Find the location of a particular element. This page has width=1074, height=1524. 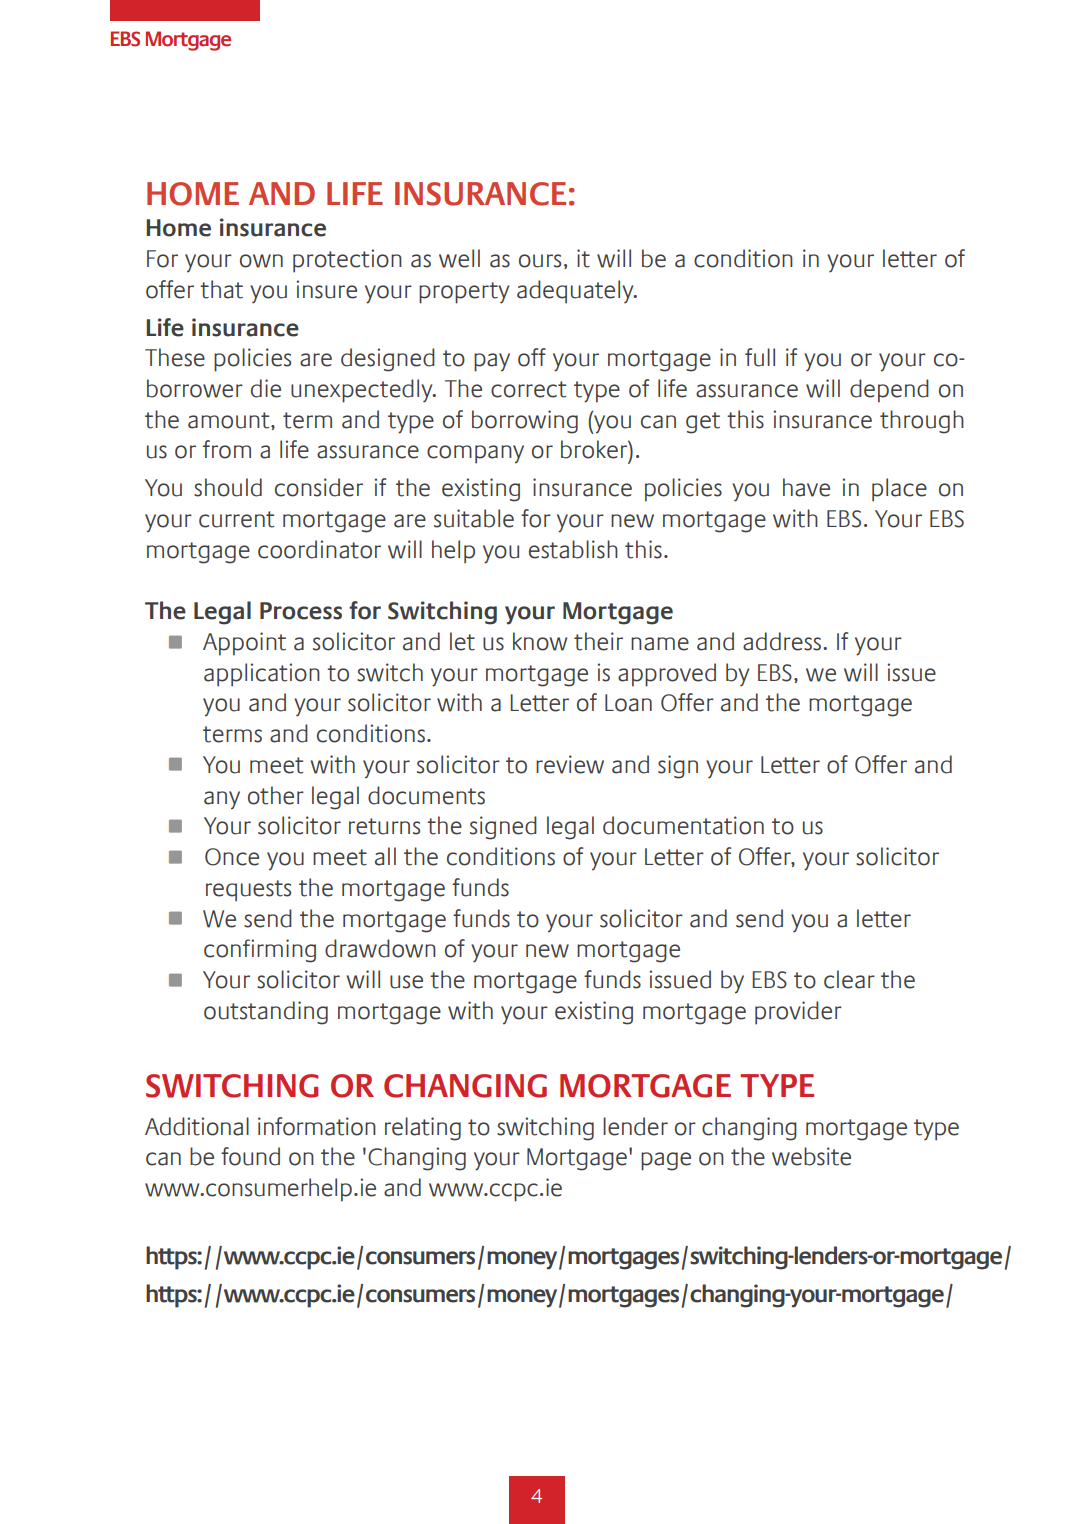

adequately is located at coordinates (576, 292).
